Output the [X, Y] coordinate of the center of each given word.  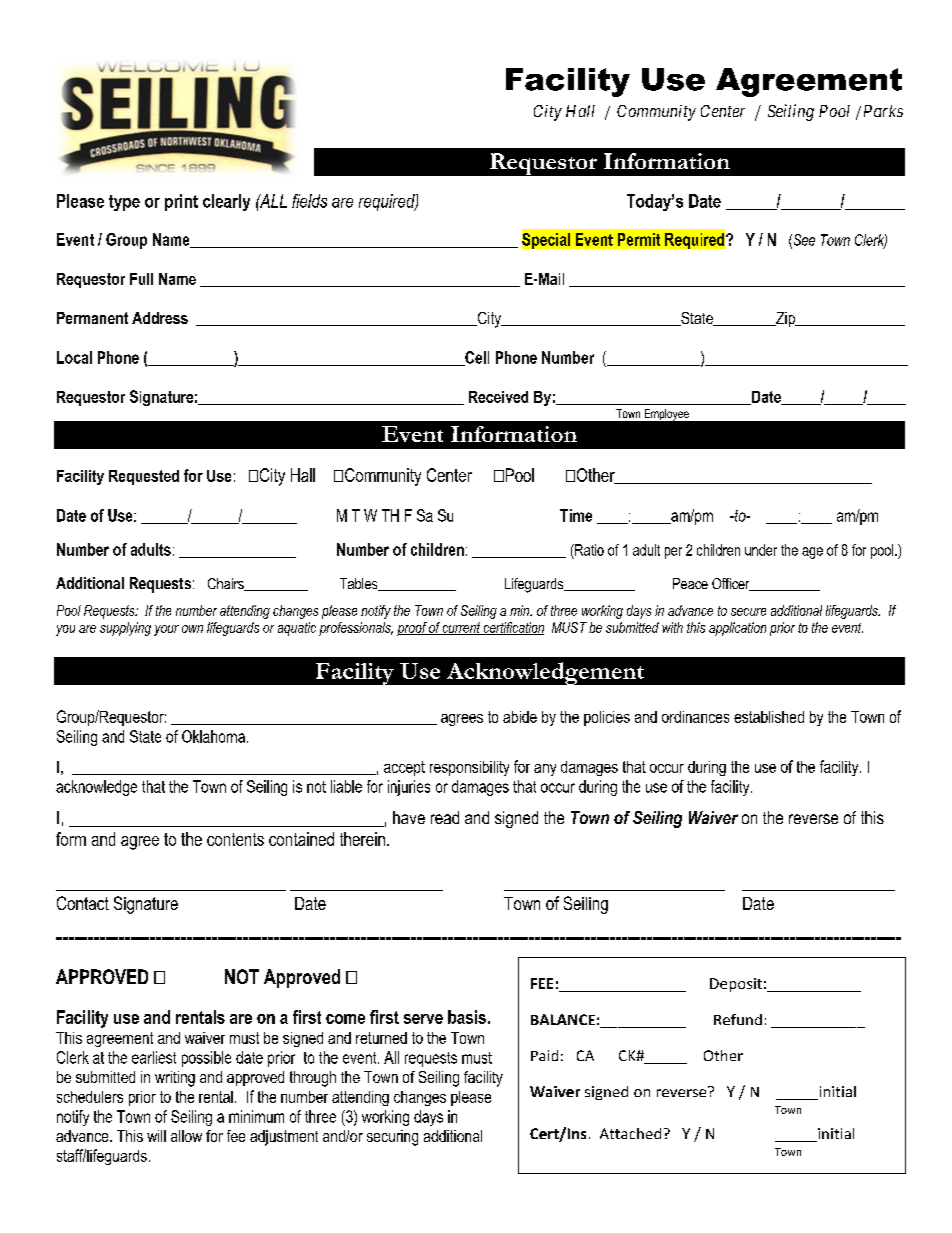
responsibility [469, 768]
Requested [144, 477]
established [769, 717]
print [181, 202]
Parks [883, 111]
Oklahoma [213, 736]
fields [309, 201]
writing [175, 1079]
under [761, 550]
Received [498, 397]
